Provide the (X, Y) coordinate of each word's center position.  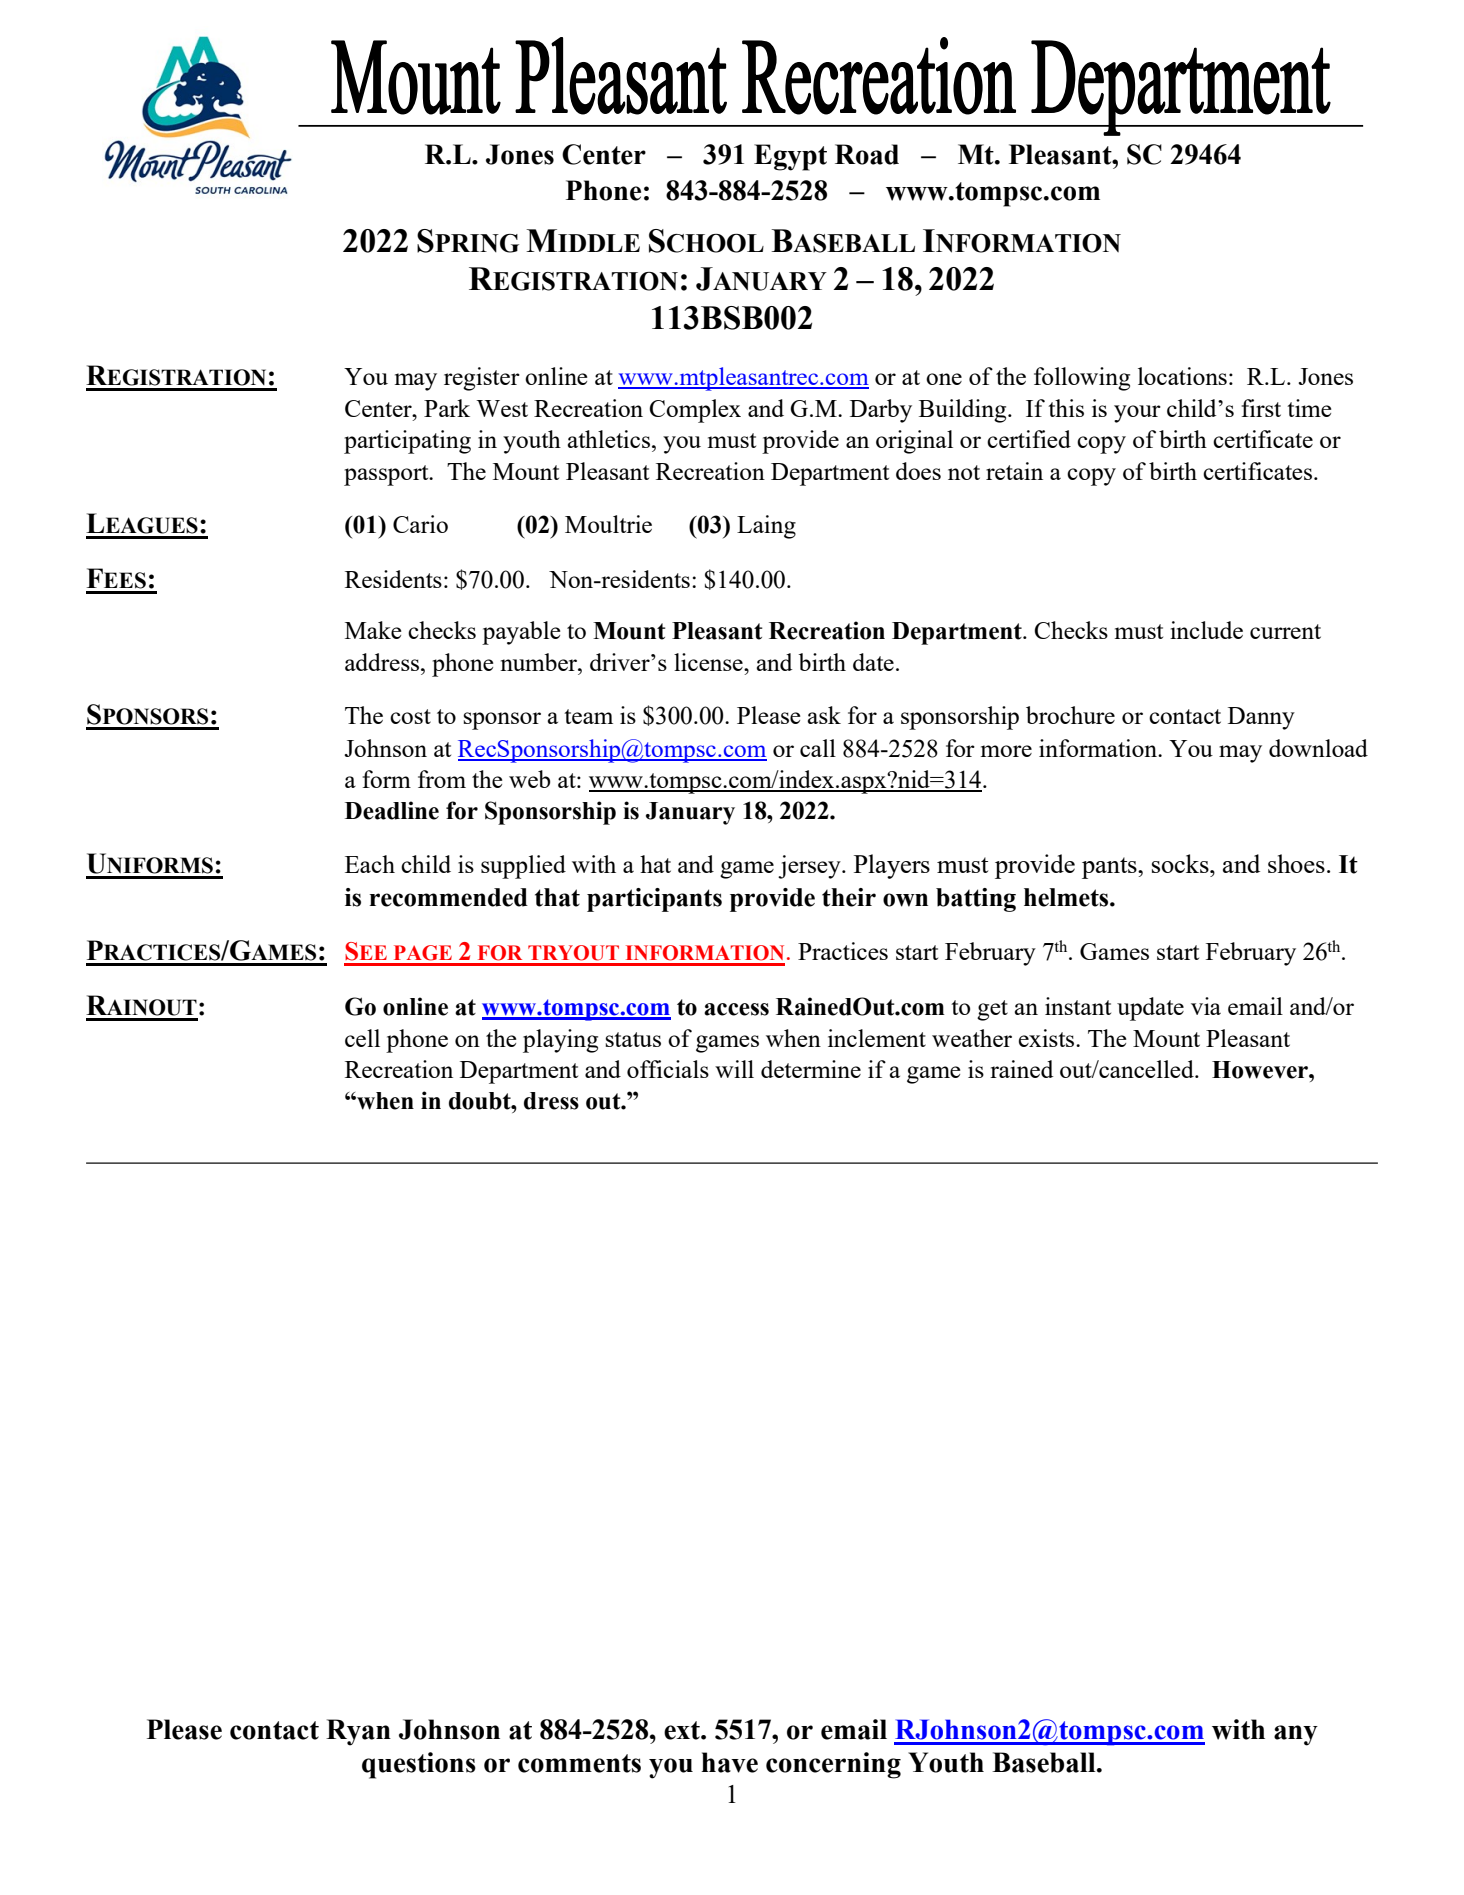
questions (419, 1765)
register (482, 379)
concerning (833, 1765)
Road (867, 154)
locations (1182, 376)
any (1296, 1735)
